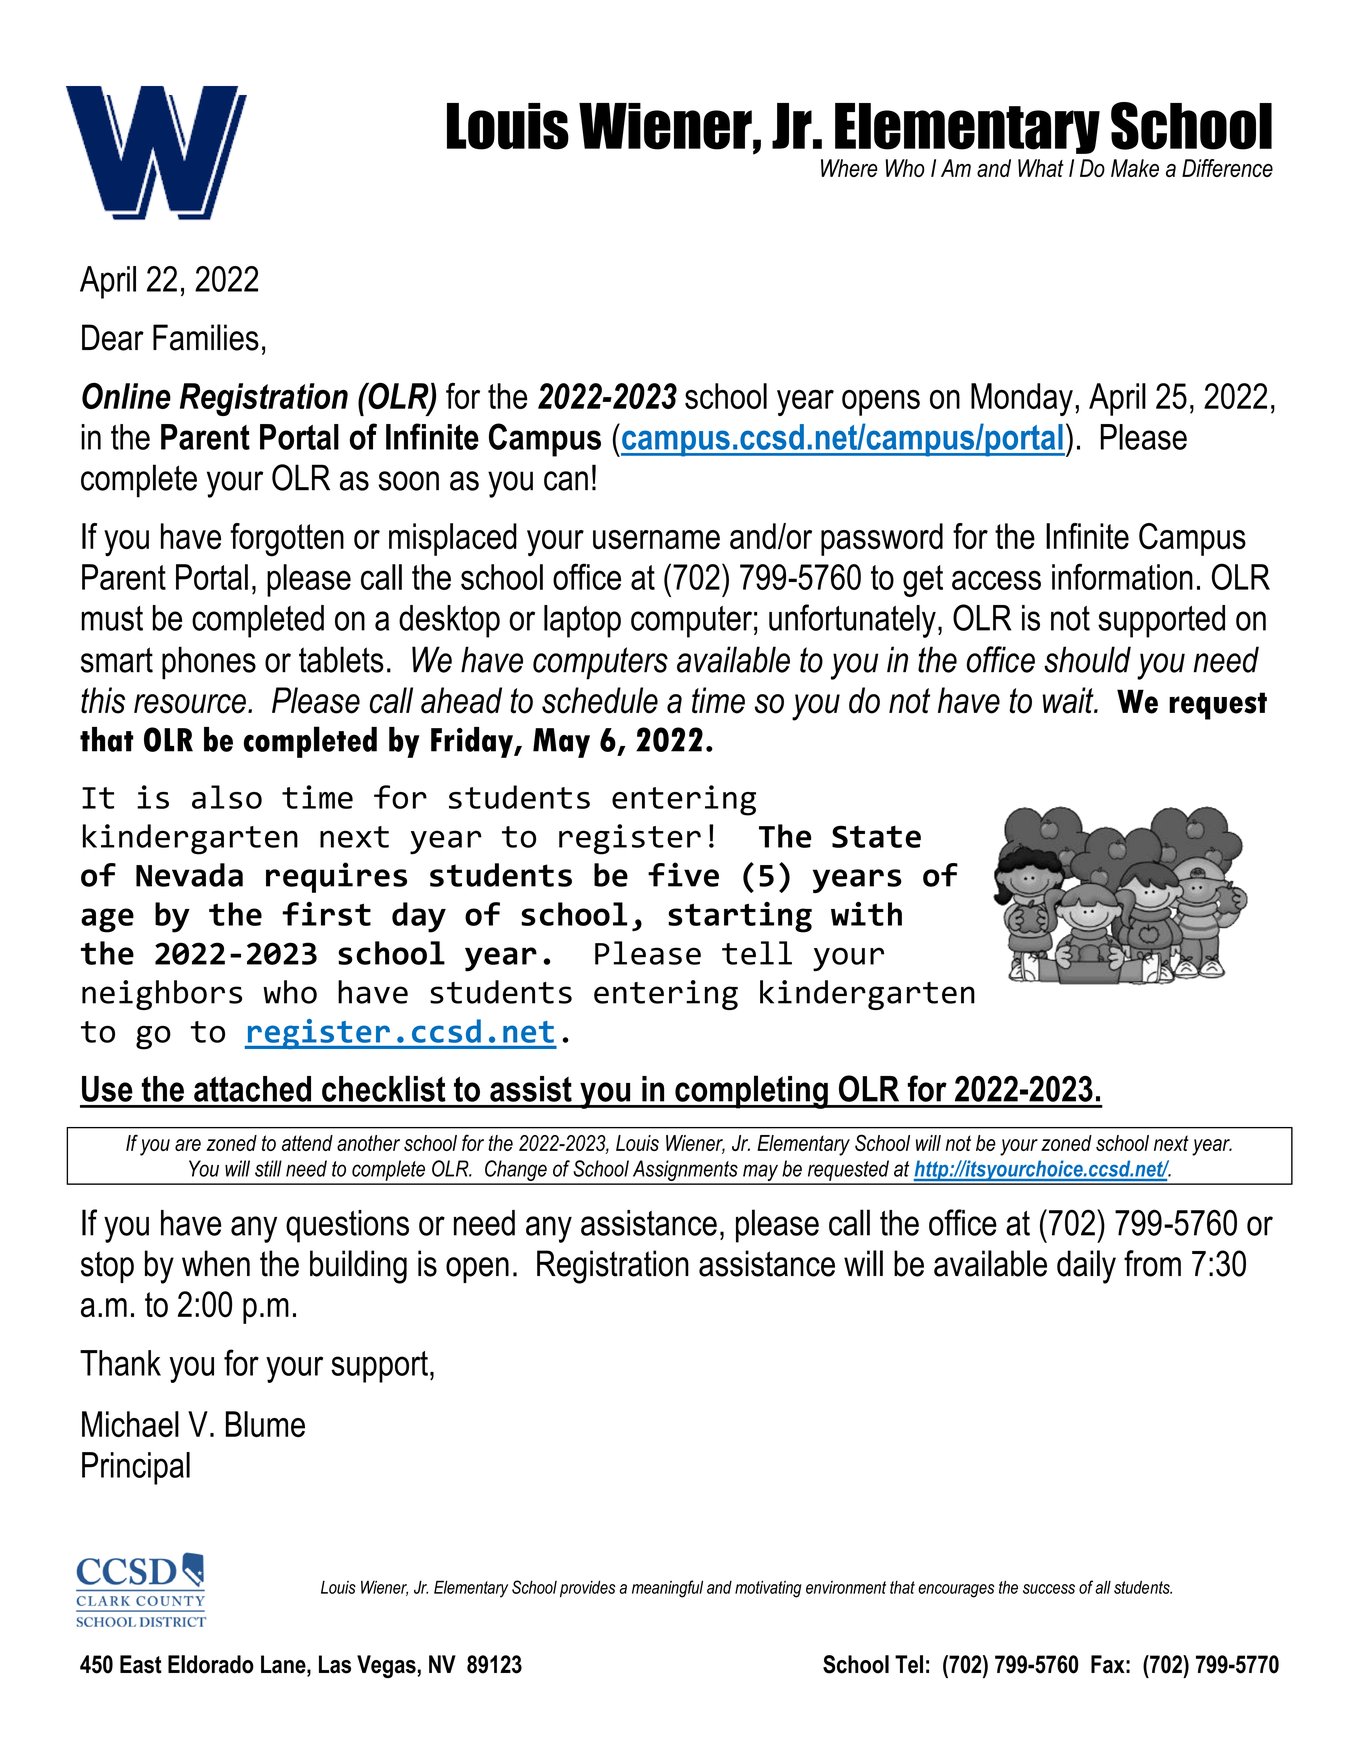 This document has width=1359, height=1758. I want to click on phones, so click(209, 663).
